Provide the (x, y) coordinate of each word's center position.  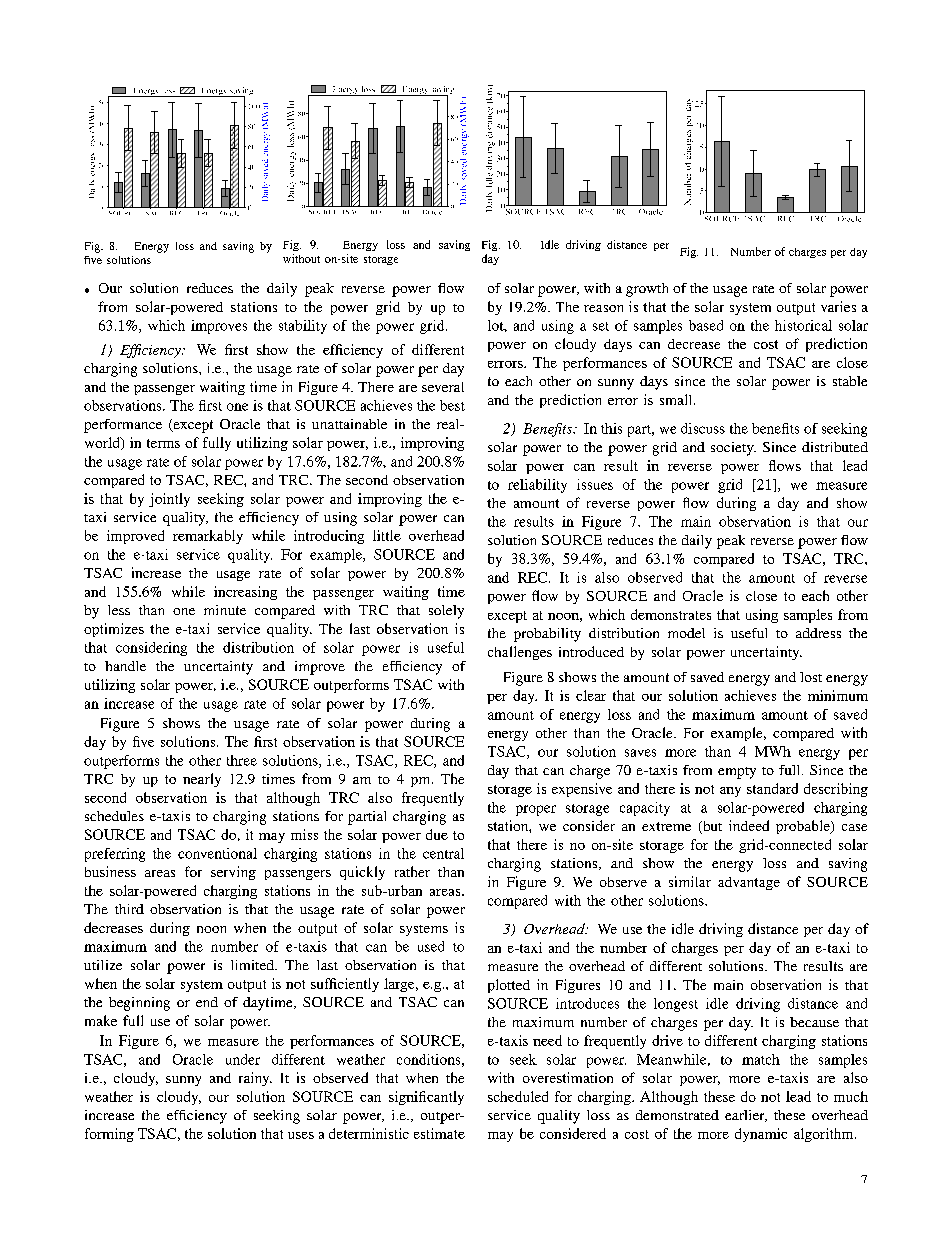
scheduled (518, 1096)
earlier (746, 1116)
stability (303, 327)
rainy (255, 1079)
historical (803, 325)
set (601, 326)
